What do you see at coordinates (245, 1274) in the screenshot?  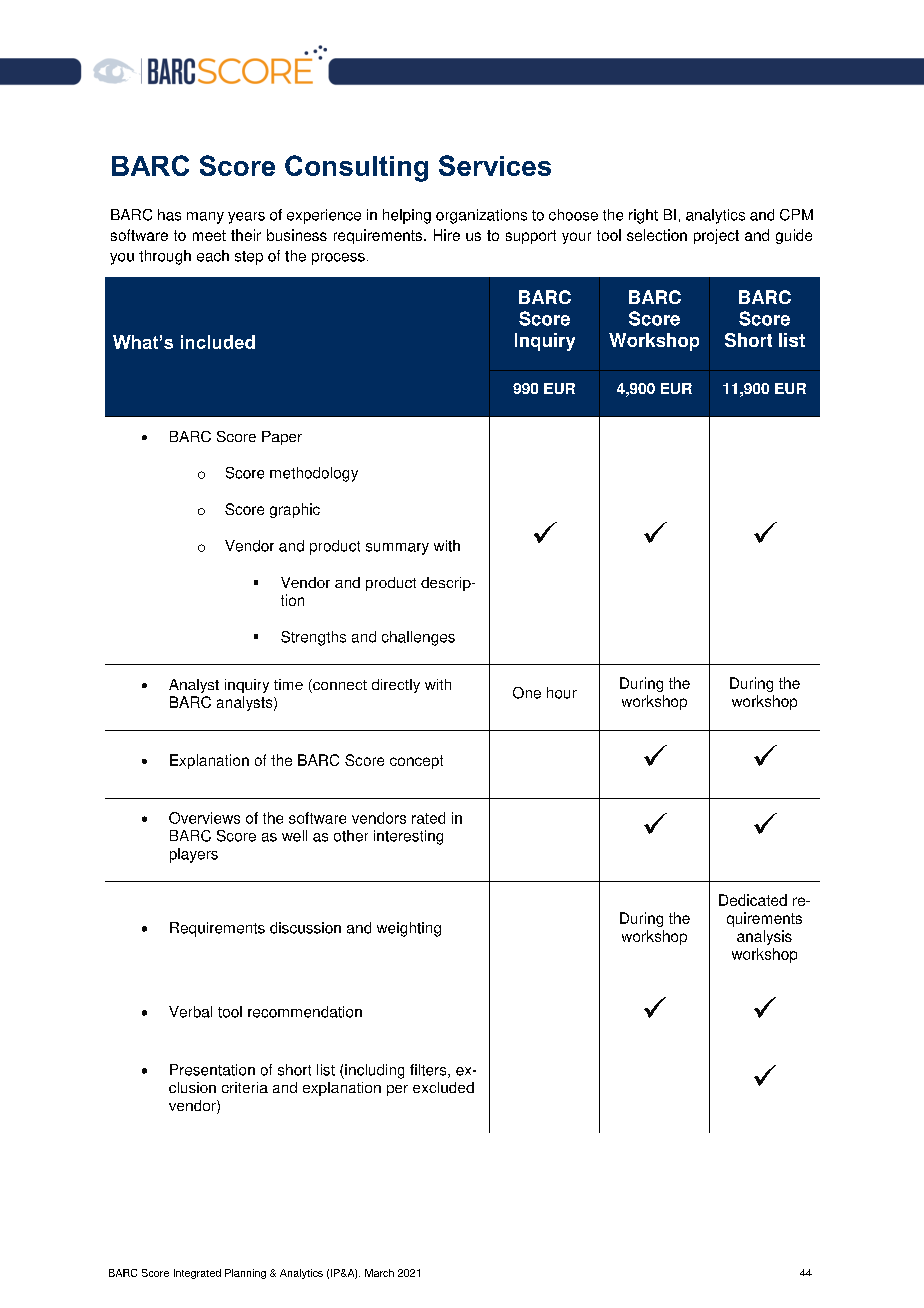 I see `Planning` at bounding box center [245, 1274].
